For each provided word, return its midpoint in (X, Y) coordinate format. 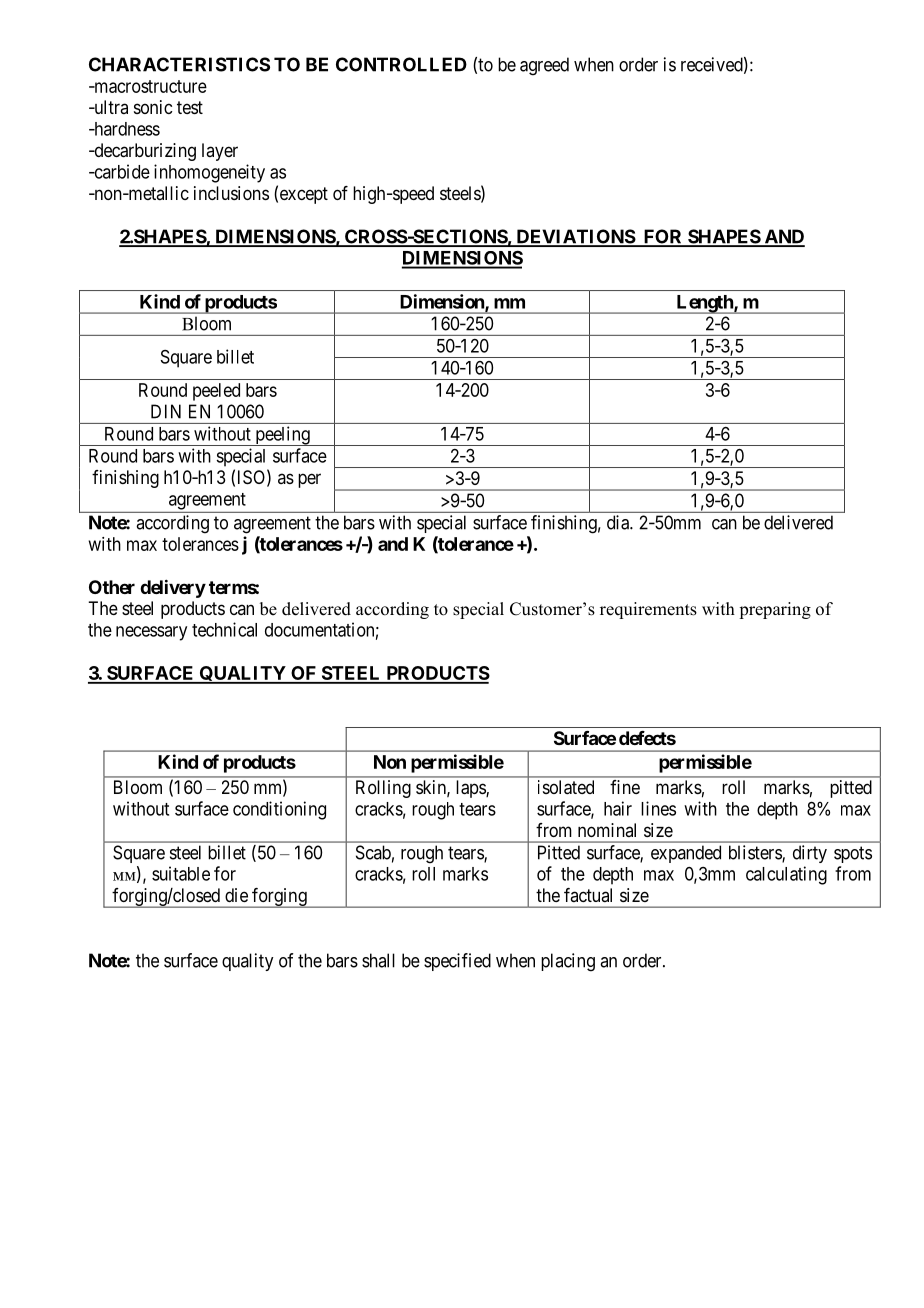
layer (220, 152)
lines (658, 808)
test (190, 107)
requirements (648, 610)
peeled (216, 392)
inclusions (231, 193)
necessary (151, 633)
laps (471, 789)
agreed (544, 66)
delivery (173, 588)
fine (625, 787)
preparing (775, 610)
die (236, 895)
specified (457, 962)
